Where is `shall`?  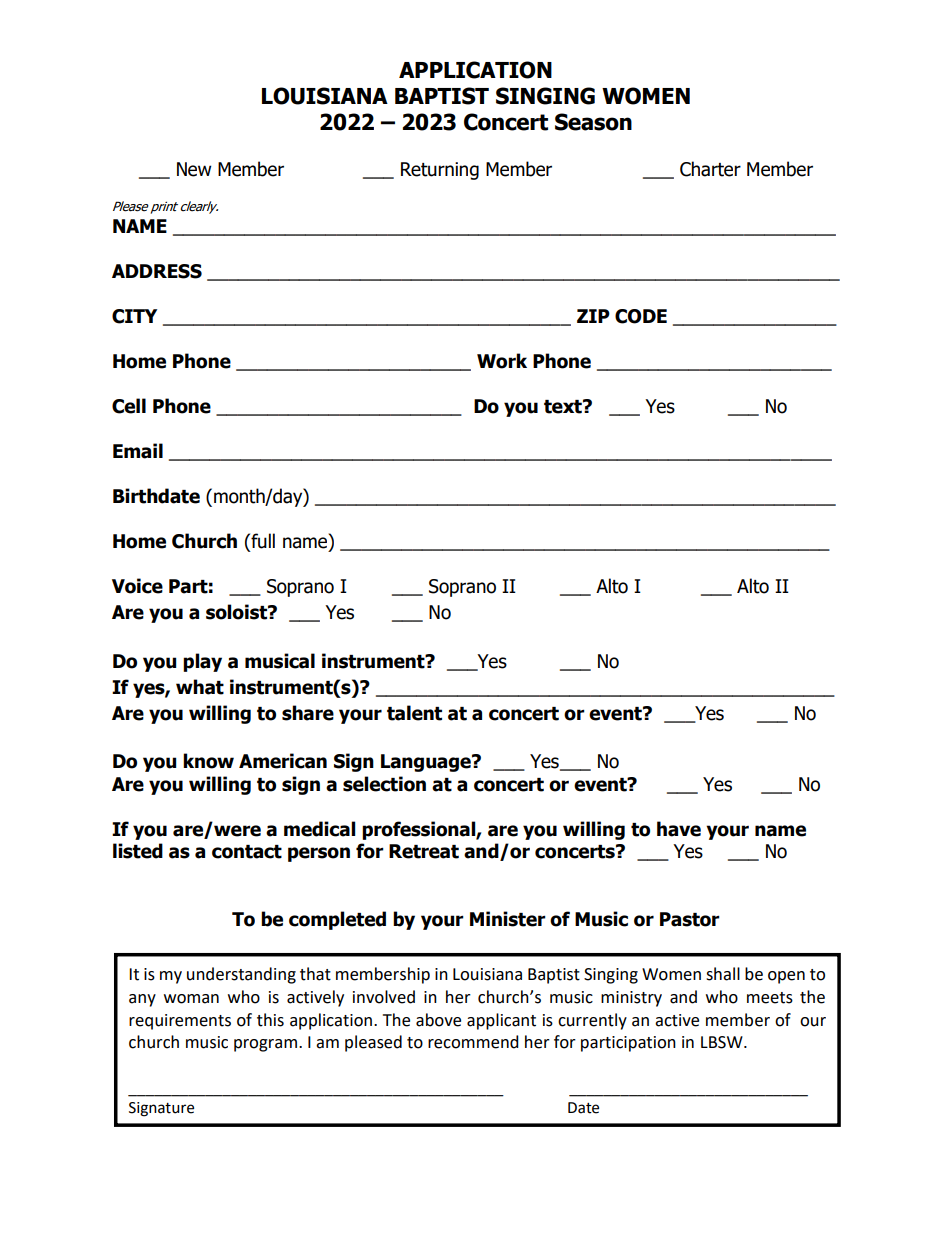 shall is located at coordinates (723, 974).
